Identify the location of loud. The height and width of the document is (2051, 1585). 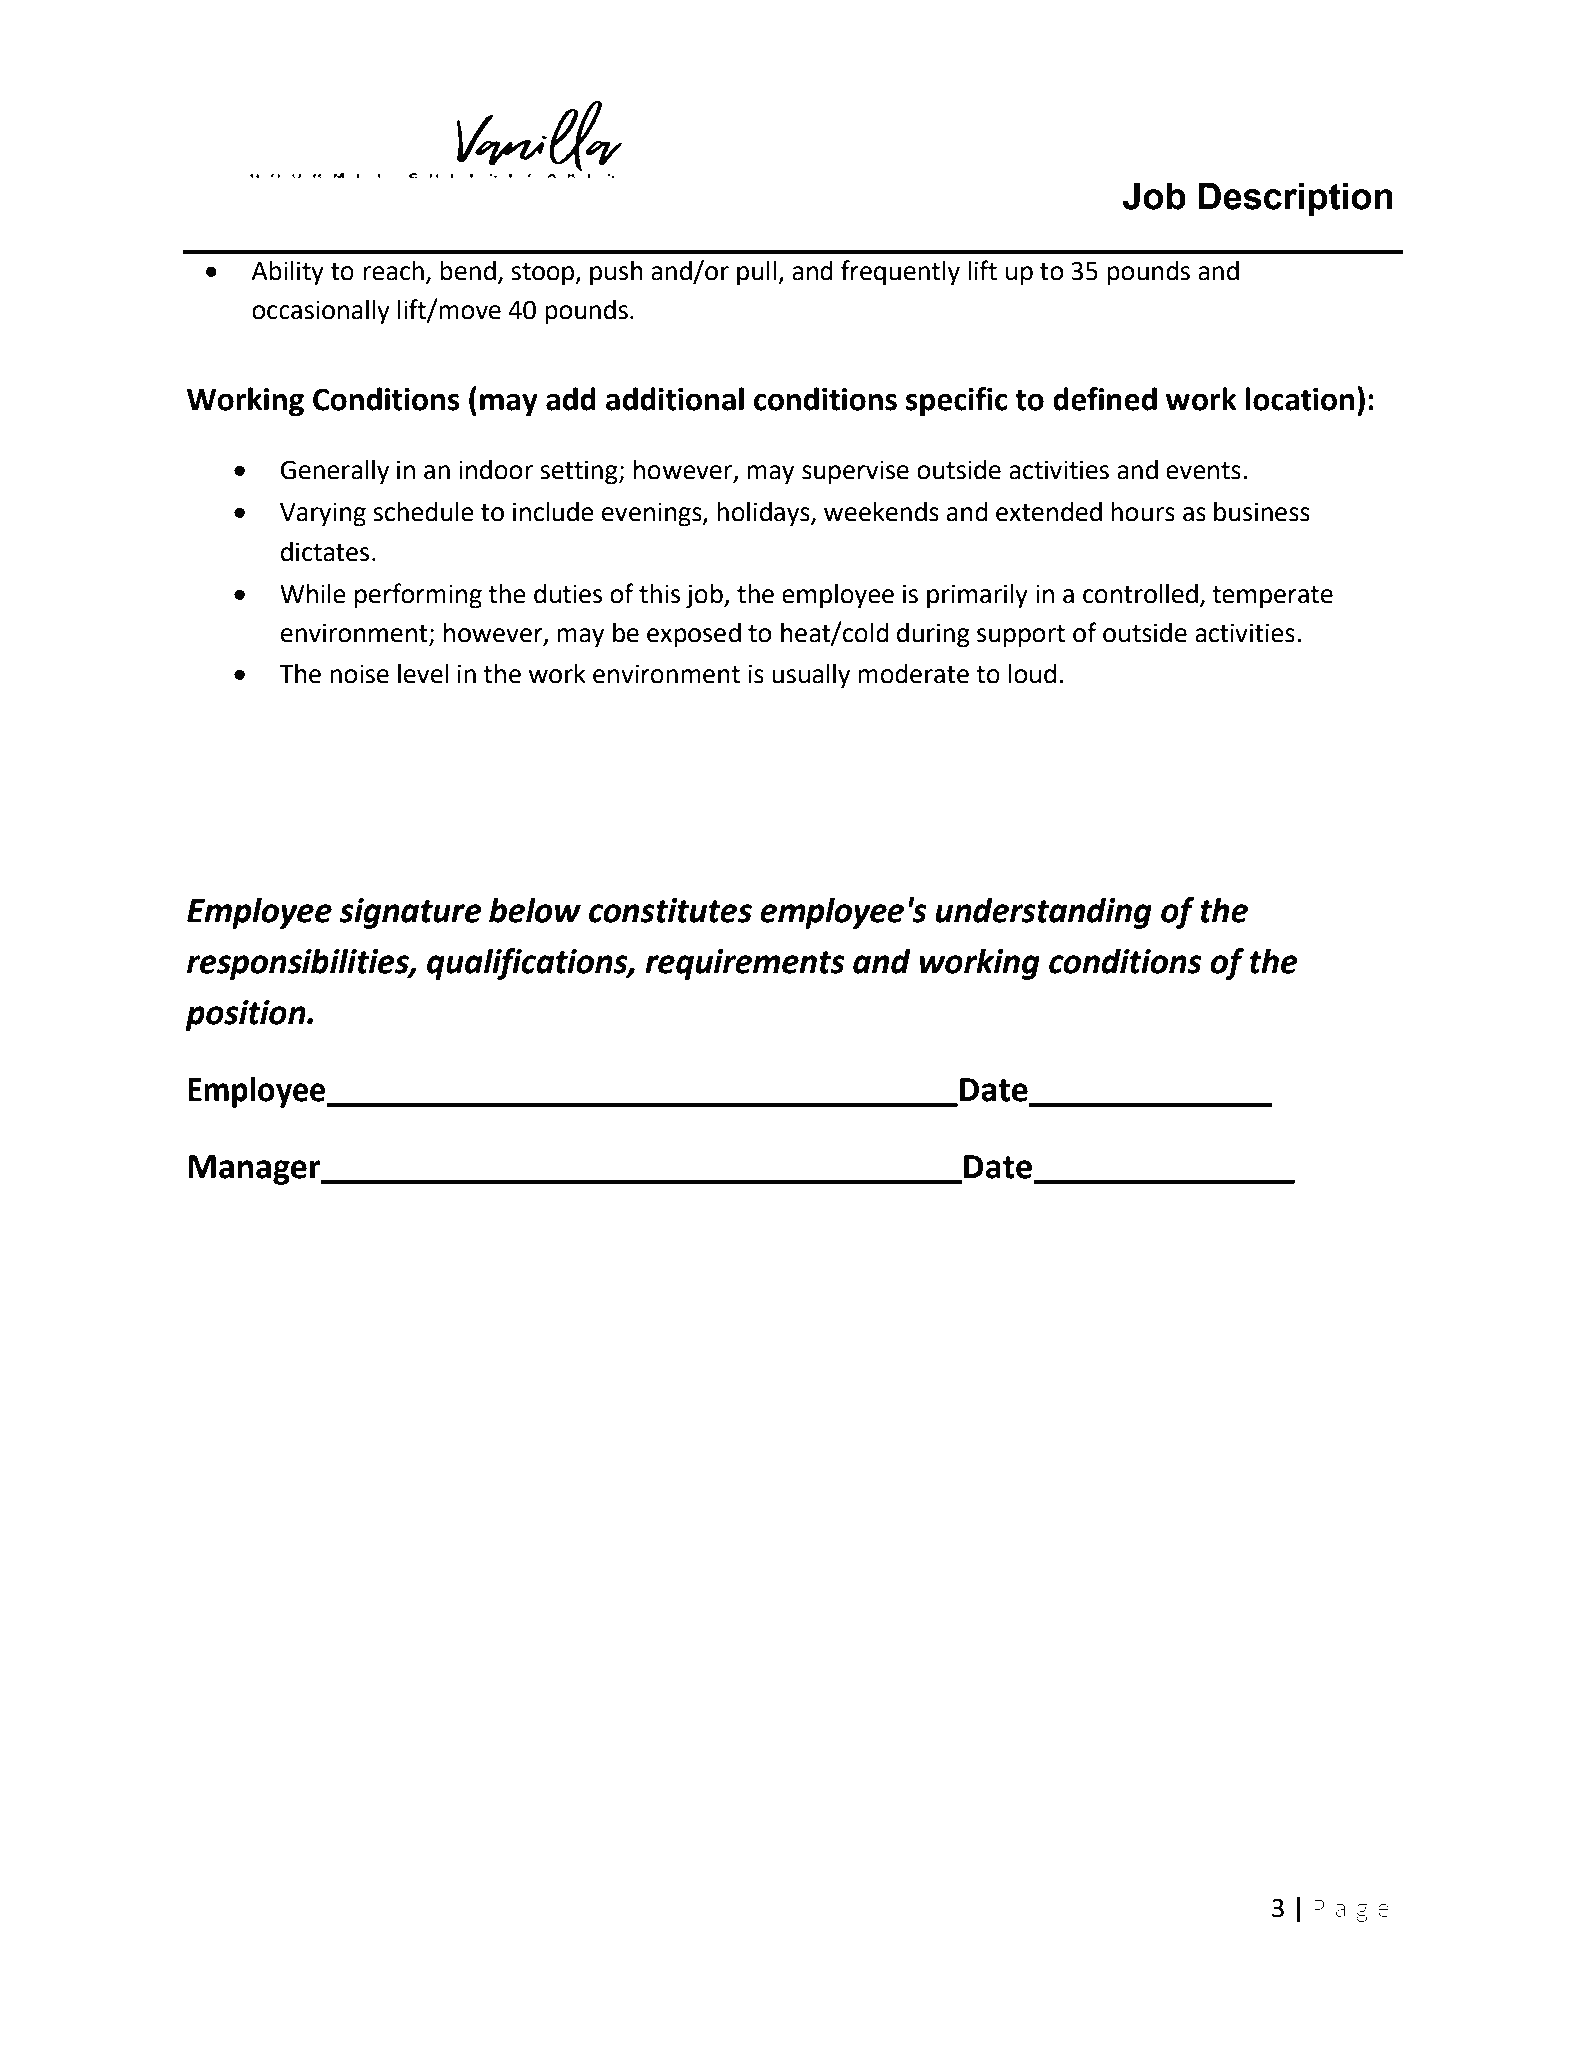
(1032, 674).
